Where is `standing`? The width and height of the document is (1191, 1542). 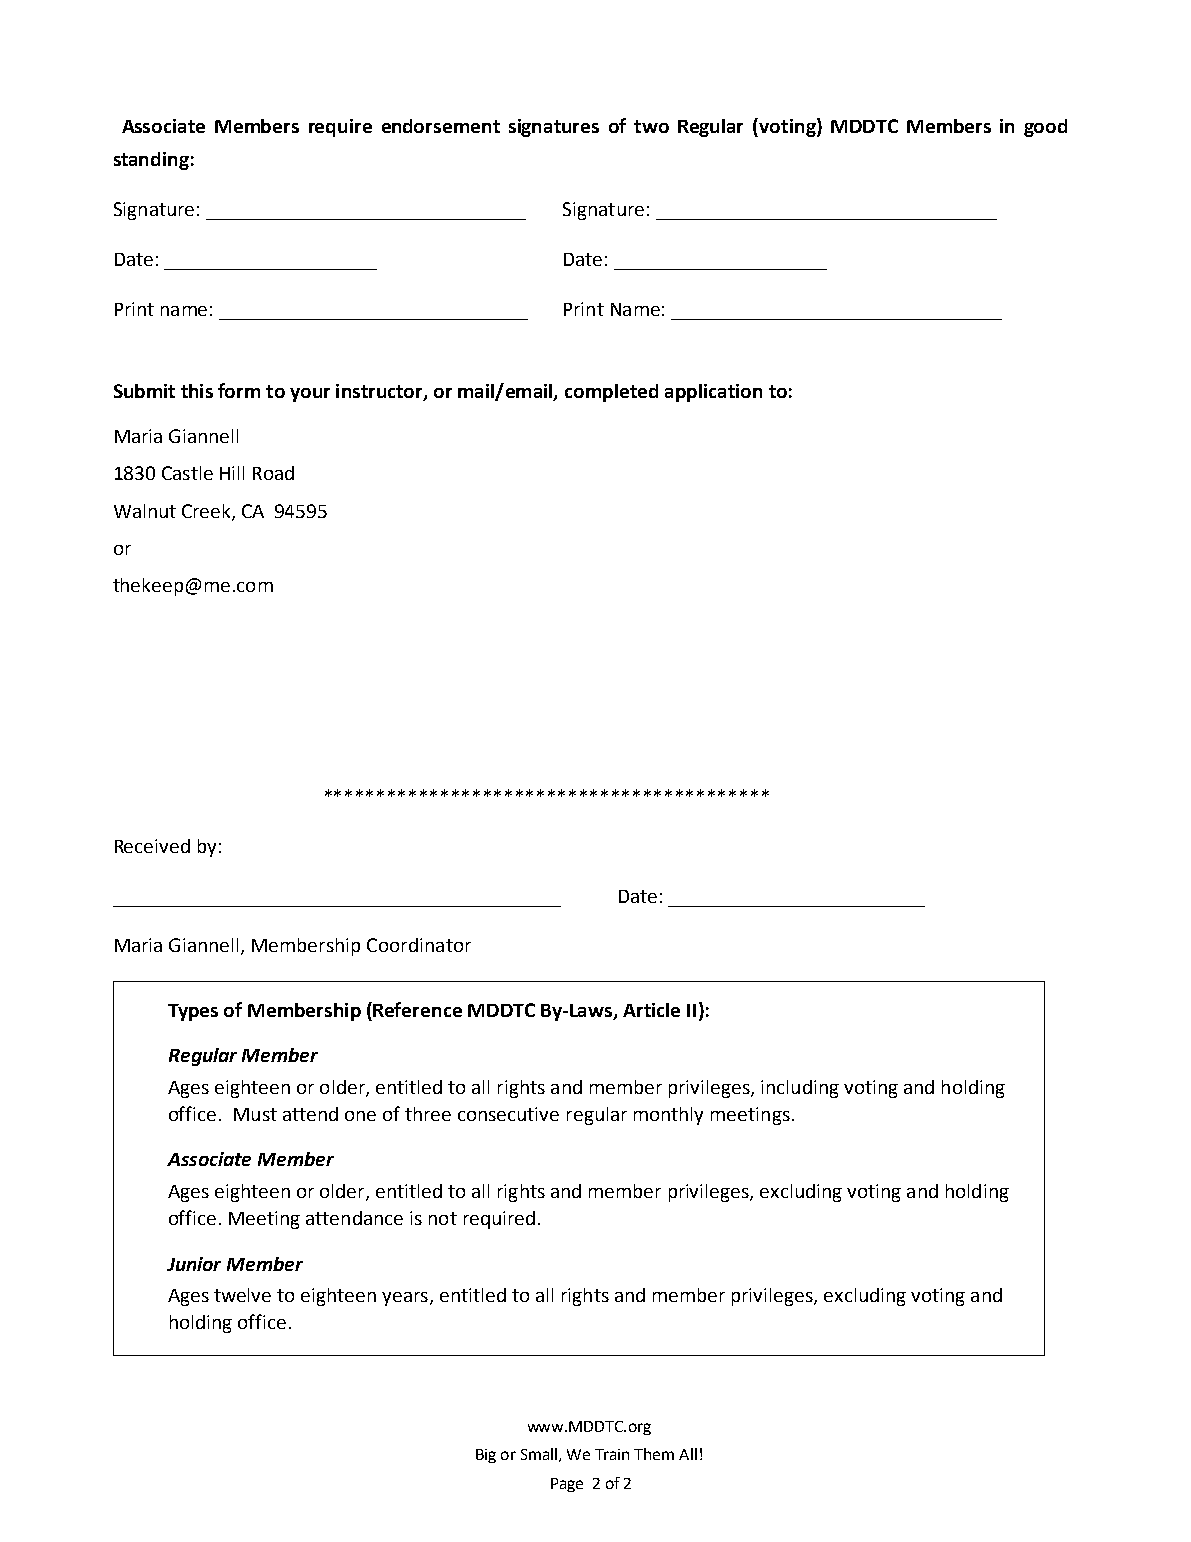
standing is located at coordinates (151, 161).
